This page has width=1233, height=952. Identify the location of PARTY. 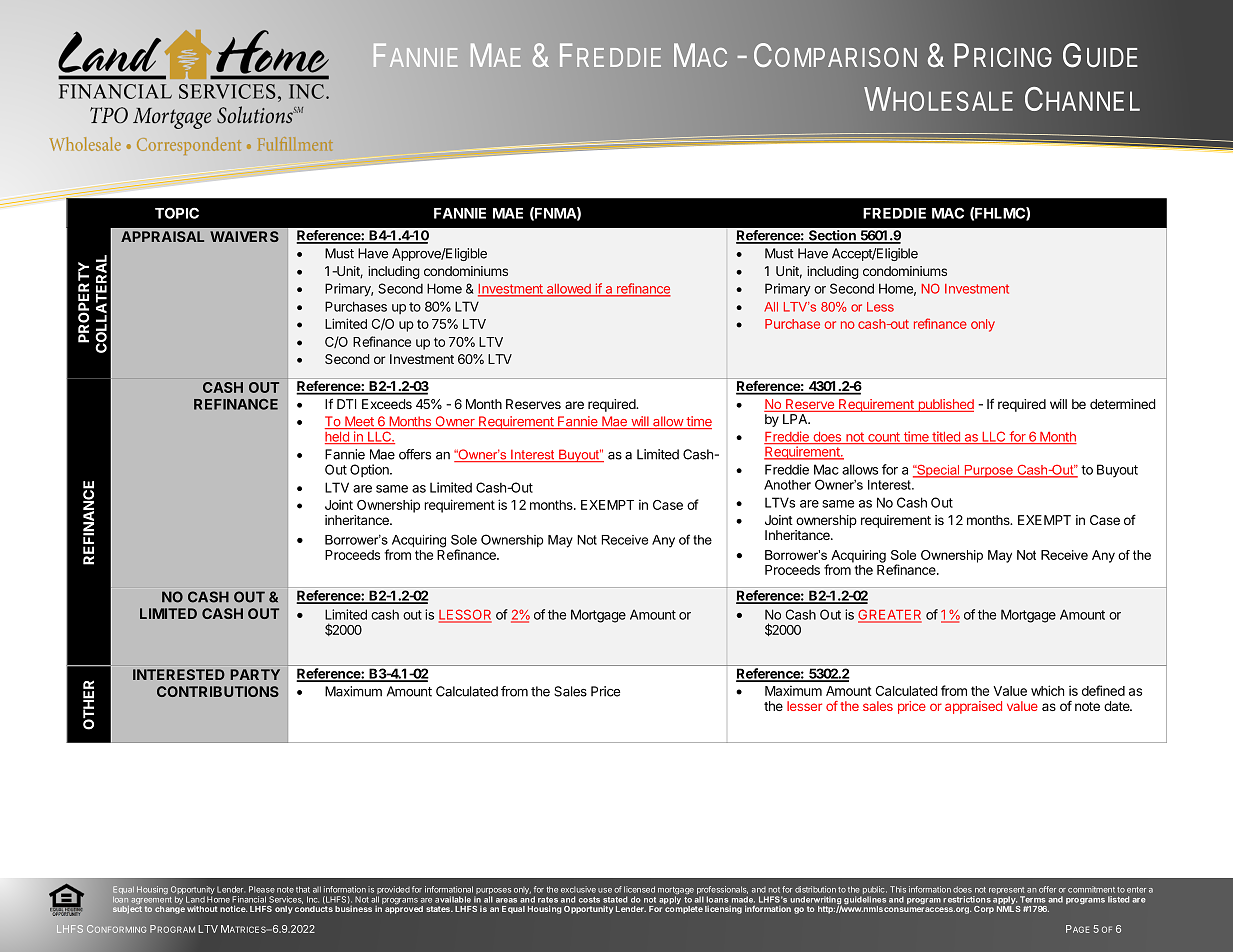
(255, 674).
